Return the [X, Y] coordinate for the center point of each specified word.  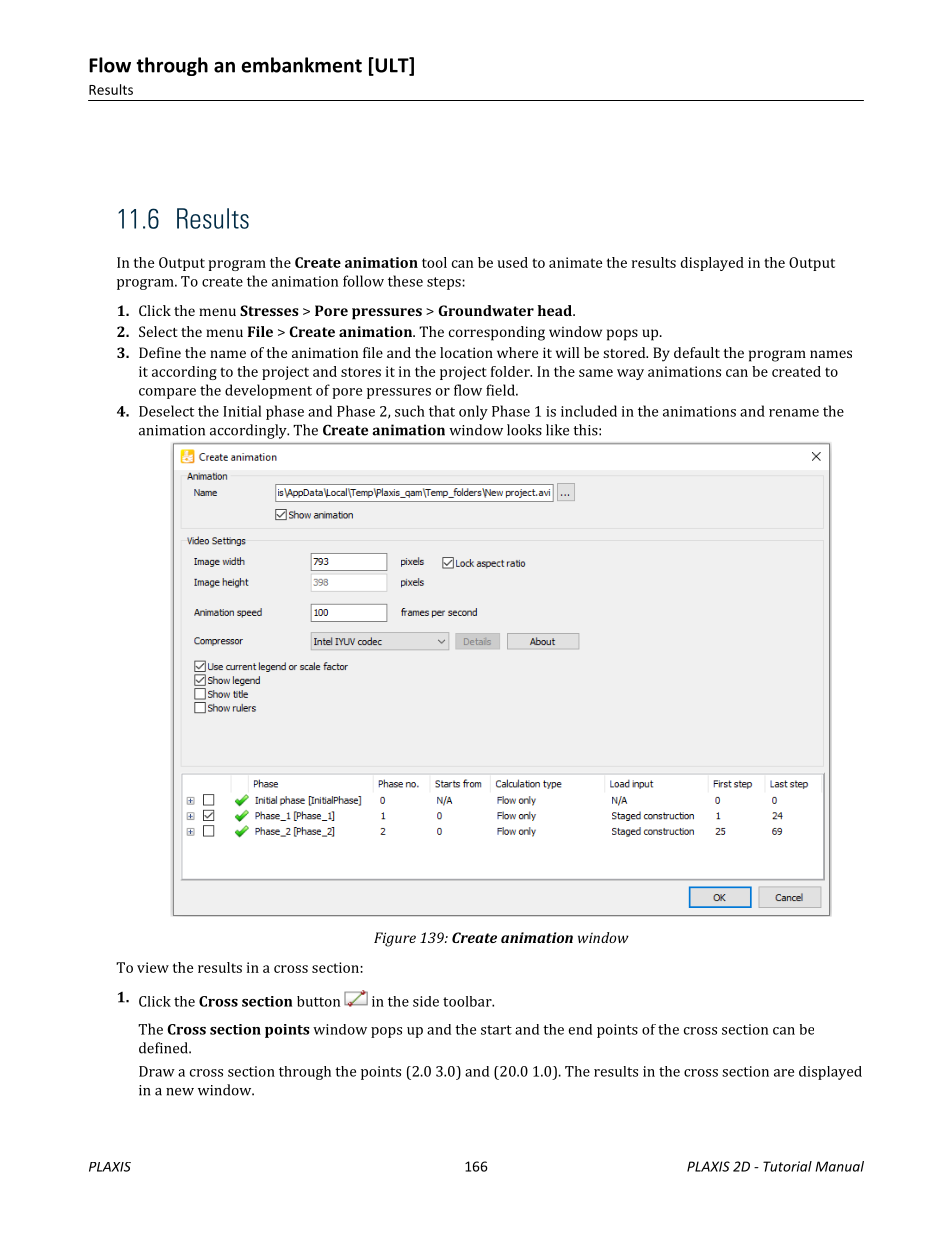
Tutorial [787, 1166]
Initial [242, 411]
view [153, 967]
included [589, 411]
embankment [301, 65]
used [512, 262]
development [268, 391]
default [697, 352]
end [580, 1029]
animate [575, 262]
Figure [395, 939]
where [517, 352]
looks [524, 430]
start [496, 1030]
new [180, 1092]
